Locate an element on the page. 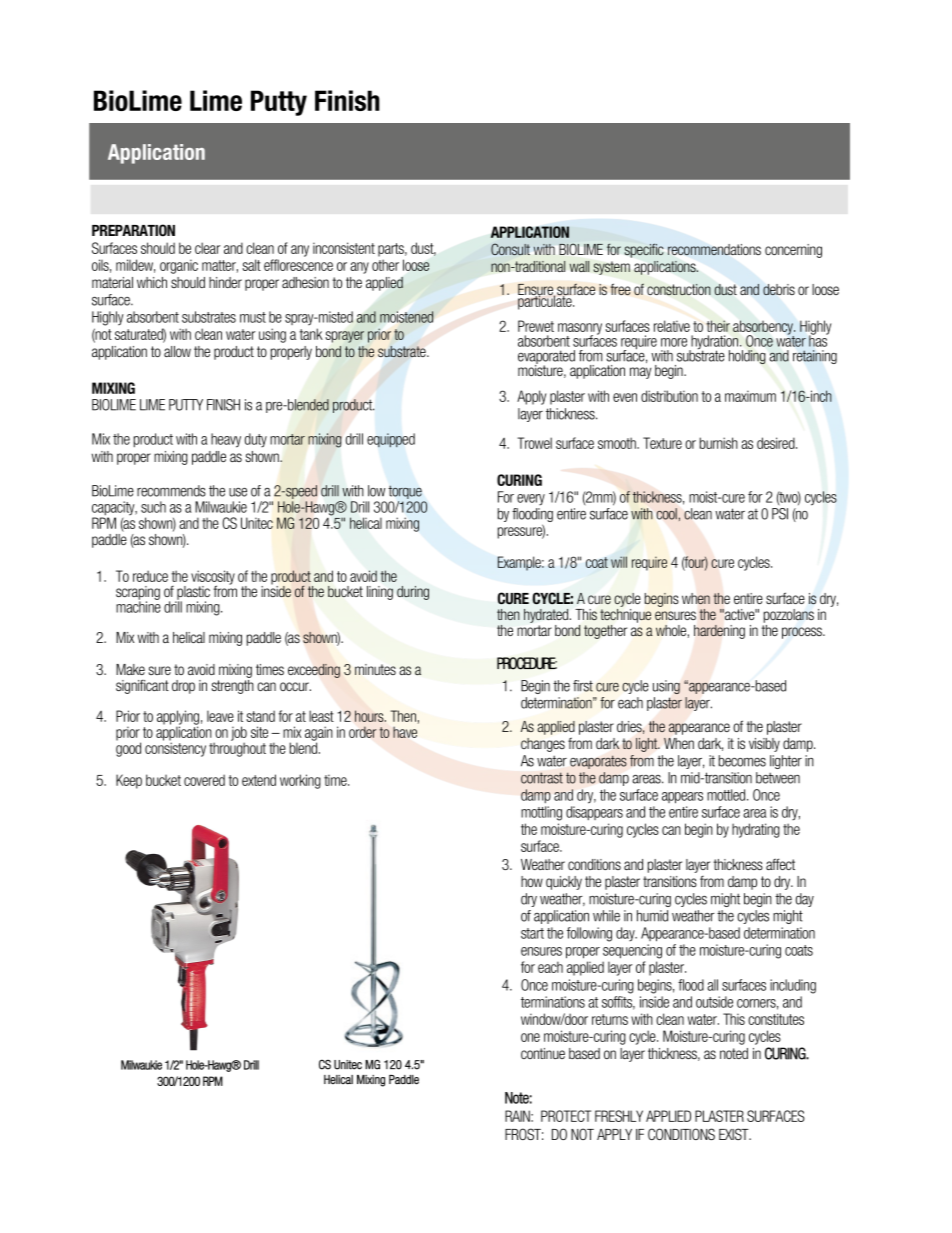 Image resolution: width=952 pixels, height=1233 pixels. clear is located at coordinates (207, 248).
